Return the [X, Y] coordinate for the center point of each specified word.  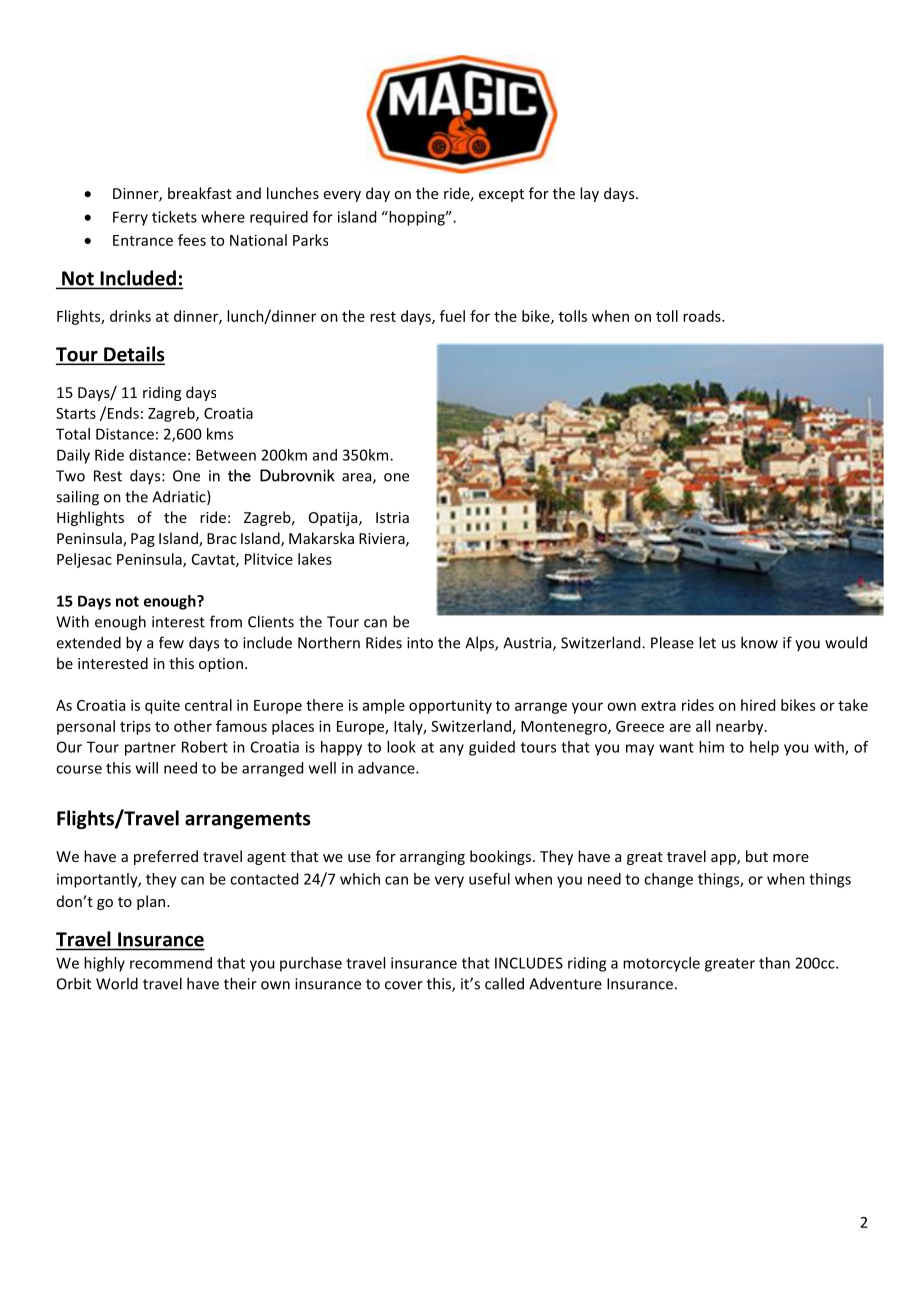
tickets [174, 217]
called [504, 983]
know [759, 642]
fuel [452, 316]
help [764, 748]
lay [589, 194]
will [147, 768]
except [501, 195]
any [452, 750]
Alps [480, 643]
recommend [171, 963]
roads [703, 316]
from [226, 621]
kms [220, 434]
